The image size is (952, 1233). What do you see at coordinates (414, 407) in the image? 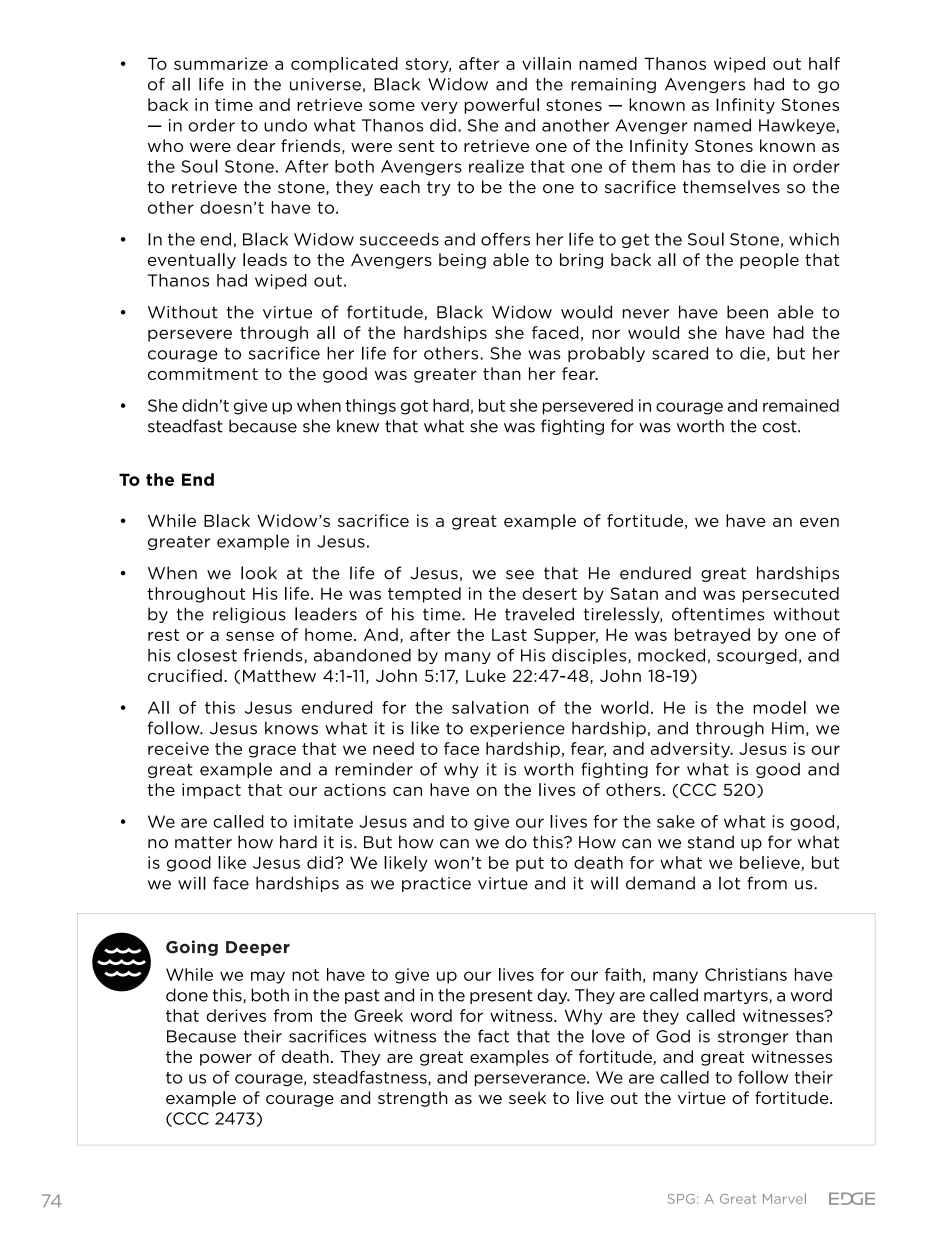
I see `got` at bounding box center [414, 407].
